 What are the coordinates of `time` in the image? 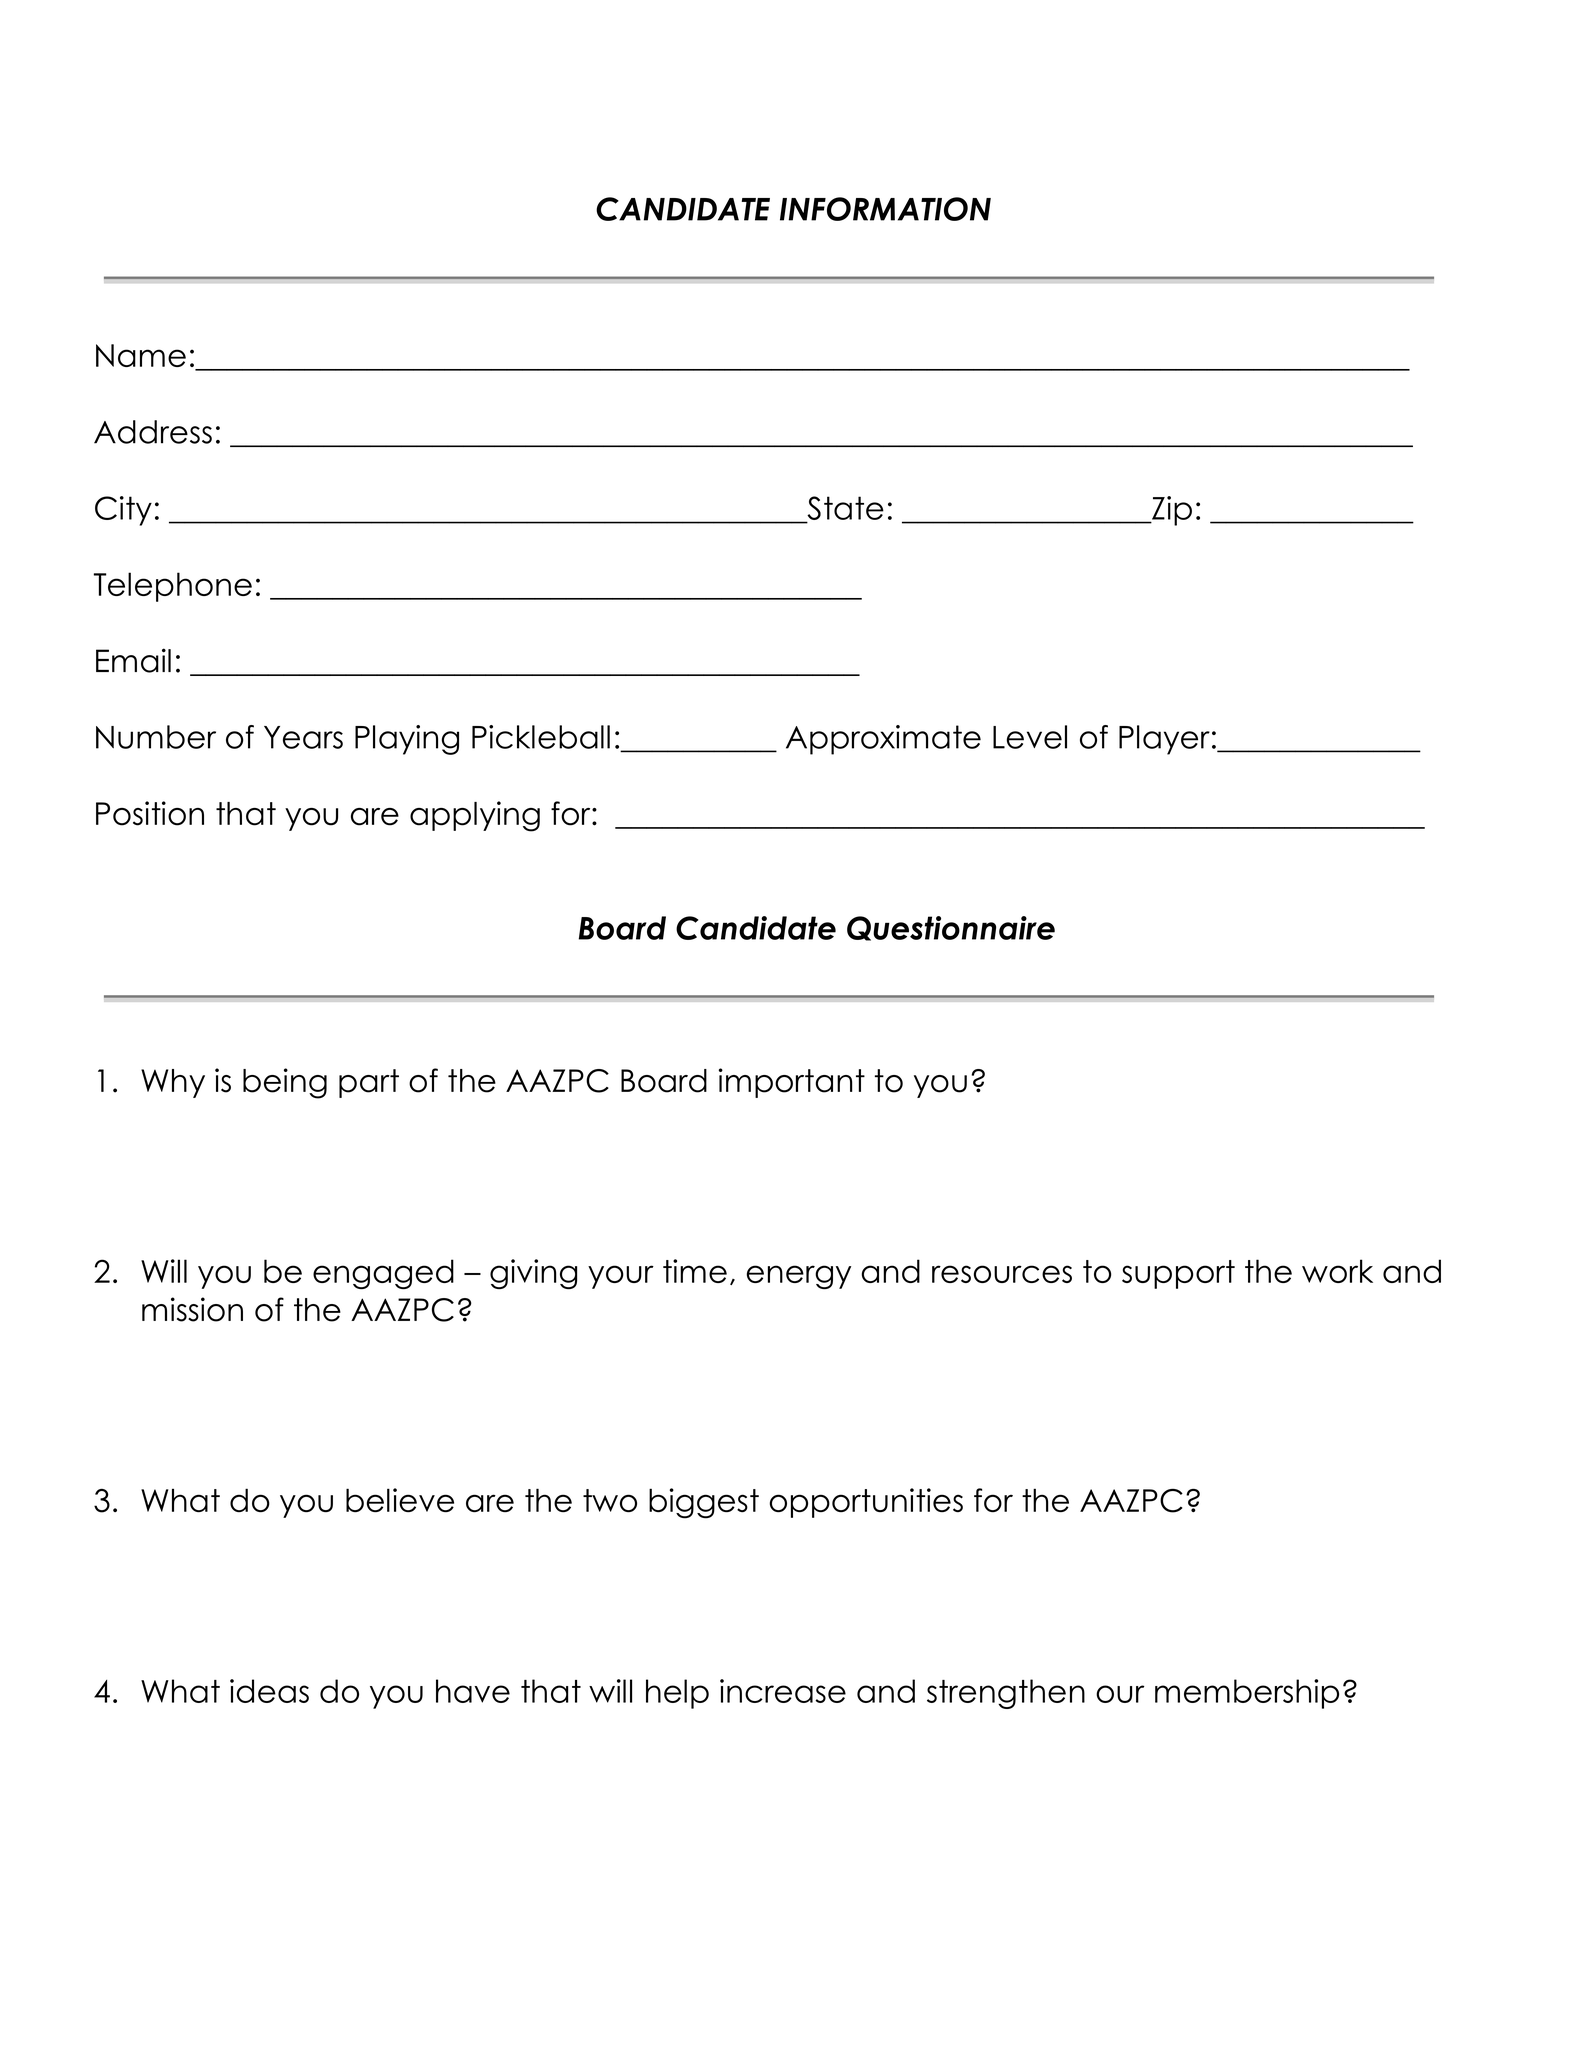 It's located at (695, 1271).
